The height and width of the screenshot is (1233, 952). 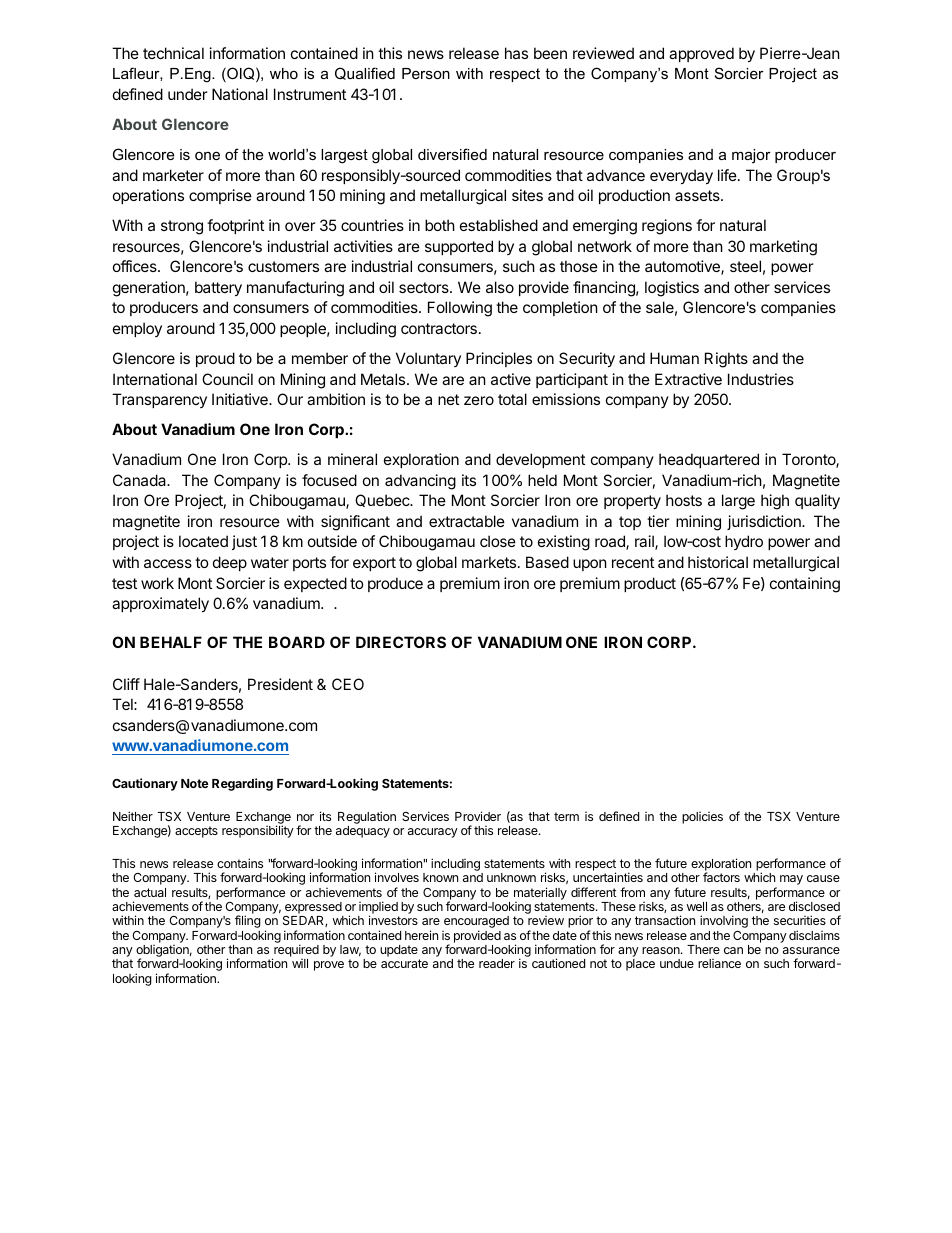 What do you see at coordinates (188, 94) in the screenshot?
I see `under` at bounding box center [188, 94].
